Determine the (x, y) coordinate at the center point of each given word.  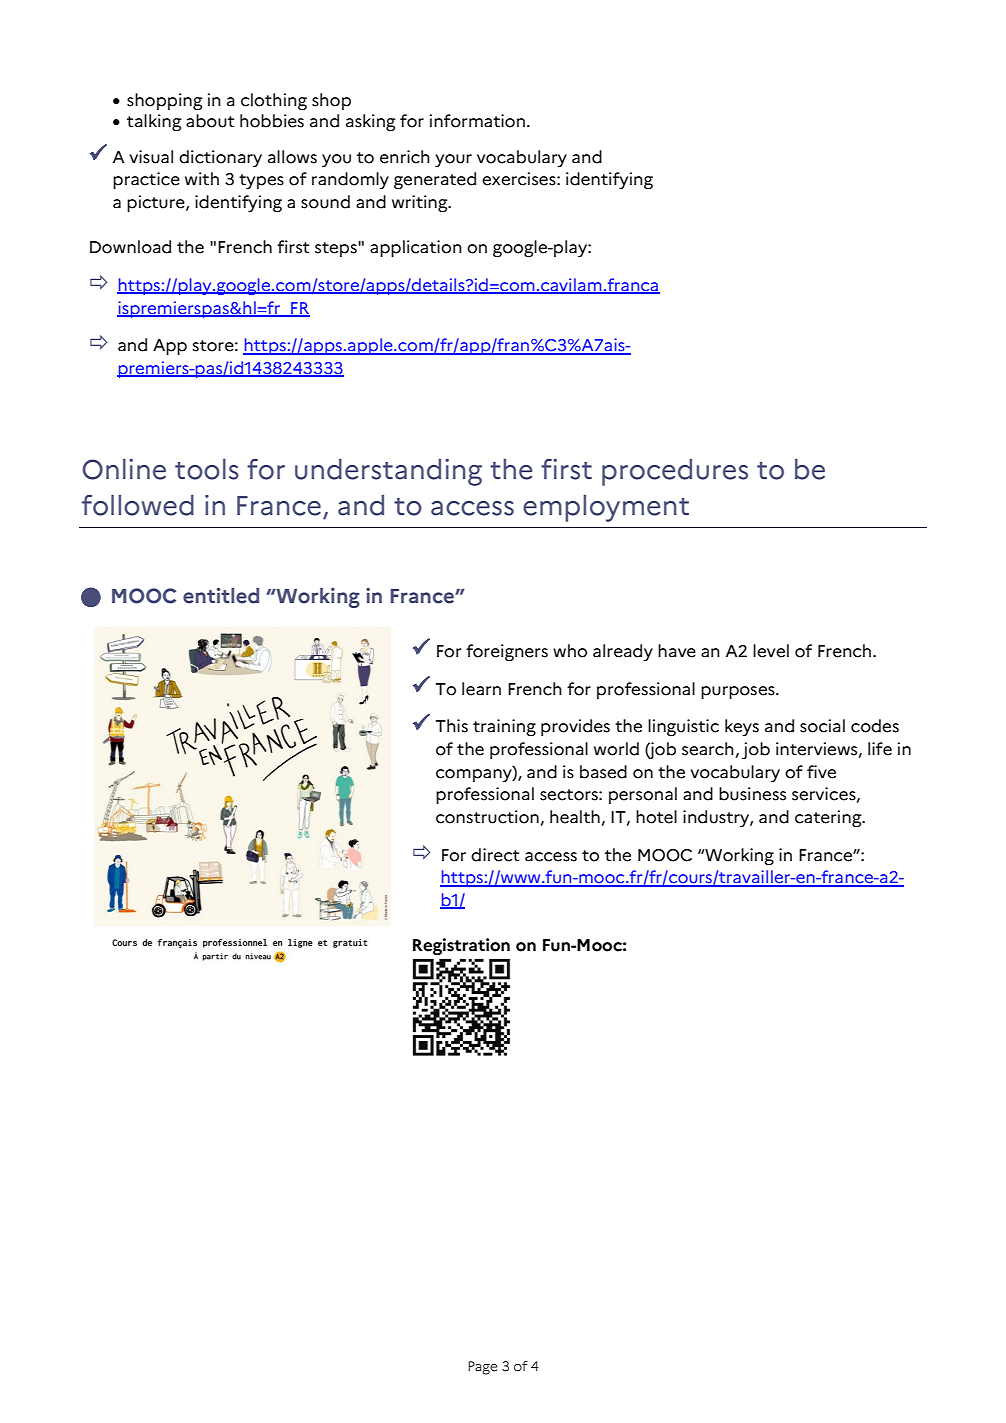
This (452, 726)
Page (483, 1368)
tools (207, 469)
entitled (221, 595)
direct (495, 855)
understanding (388, 472)
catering (829, 819)
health (575, 817)
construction (487, 817)
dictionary (220, 158)
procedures (675, 472)
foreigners (507, 653)
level (771, 651)
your (453, 160)
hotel (656, 817)
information (477, 121)
